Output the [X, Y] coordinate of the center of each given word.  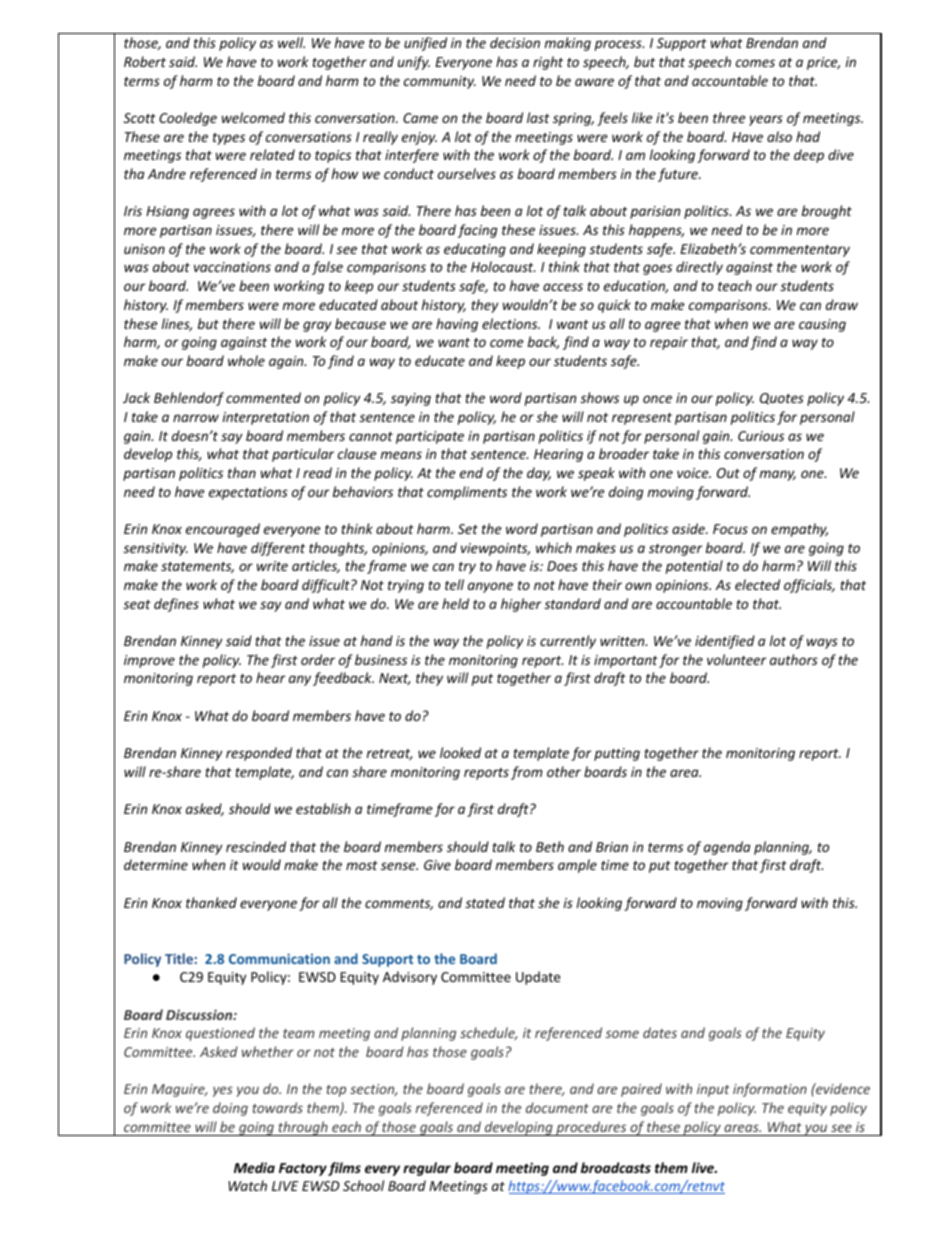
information [770, 1090]
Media [254, 1167]
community [440, 82]
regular [427, 1169]
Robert [145, 61]
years [766, 120]
